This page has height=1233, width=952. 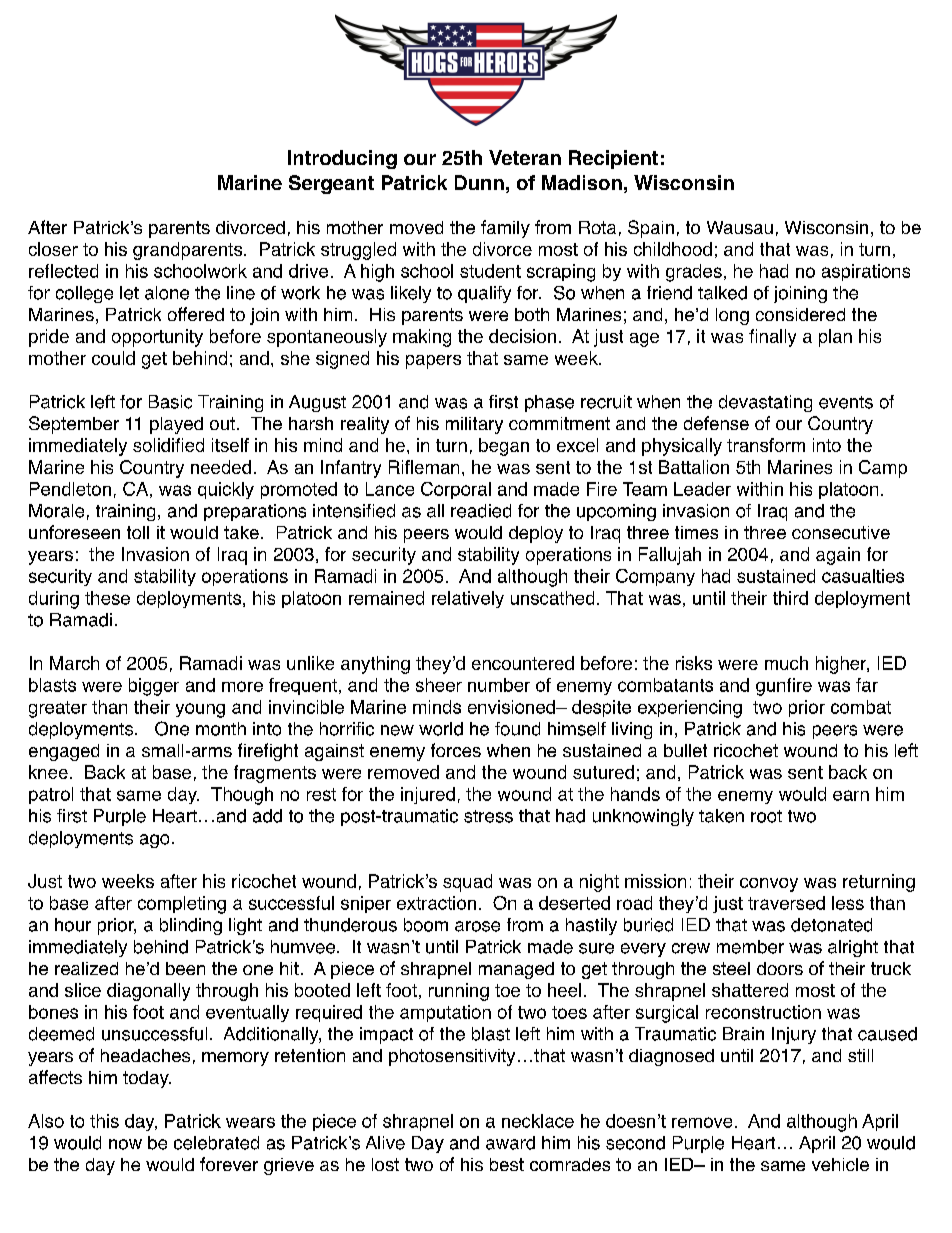 What do you see at coordinates (154, 687) in the page?
I see `bigger` at bounding box center [154, 687].
